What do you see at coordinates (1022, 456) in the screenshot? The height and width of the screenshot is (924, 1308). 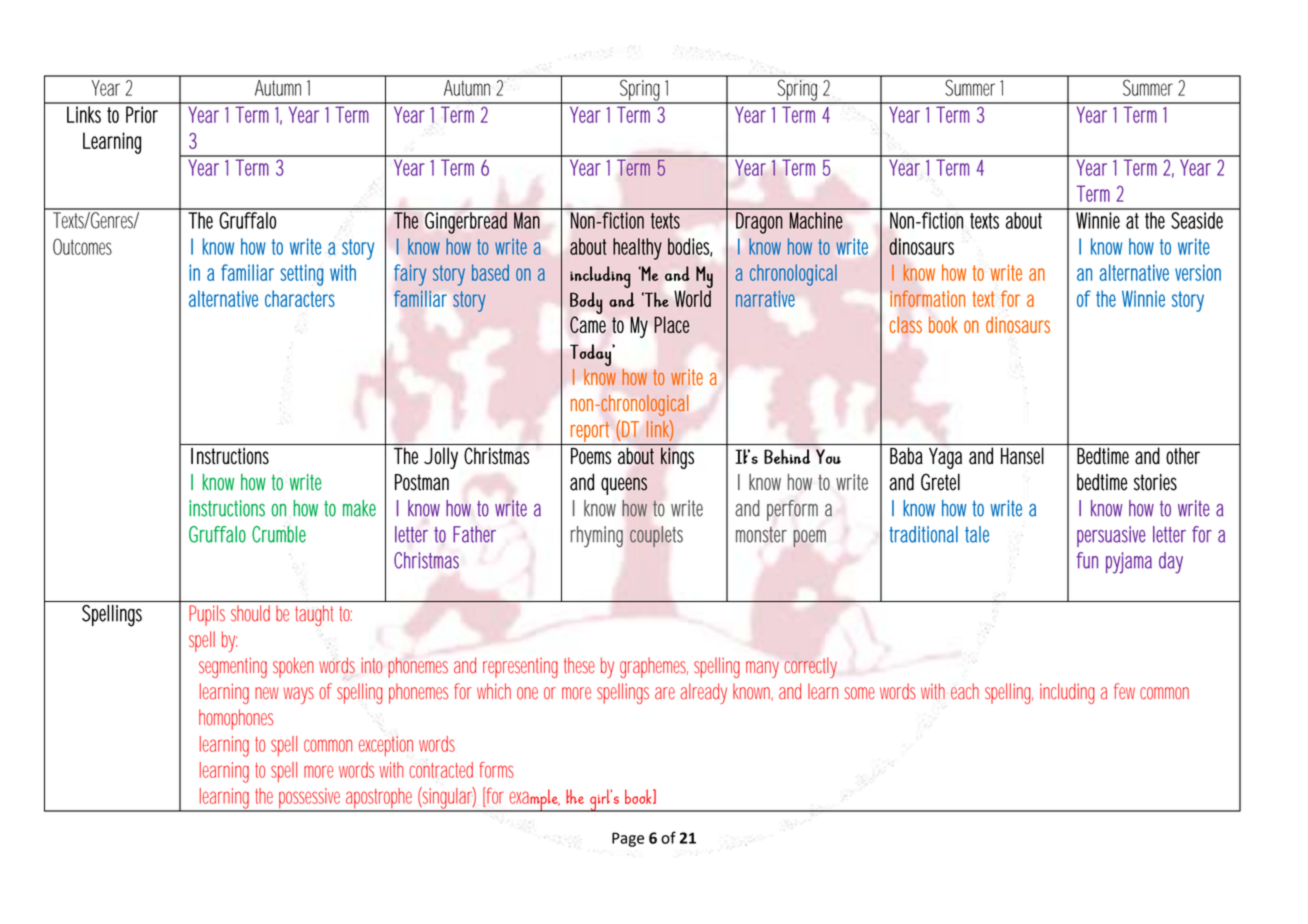 I see `Hansel` at bounding box center [1022, 456].
